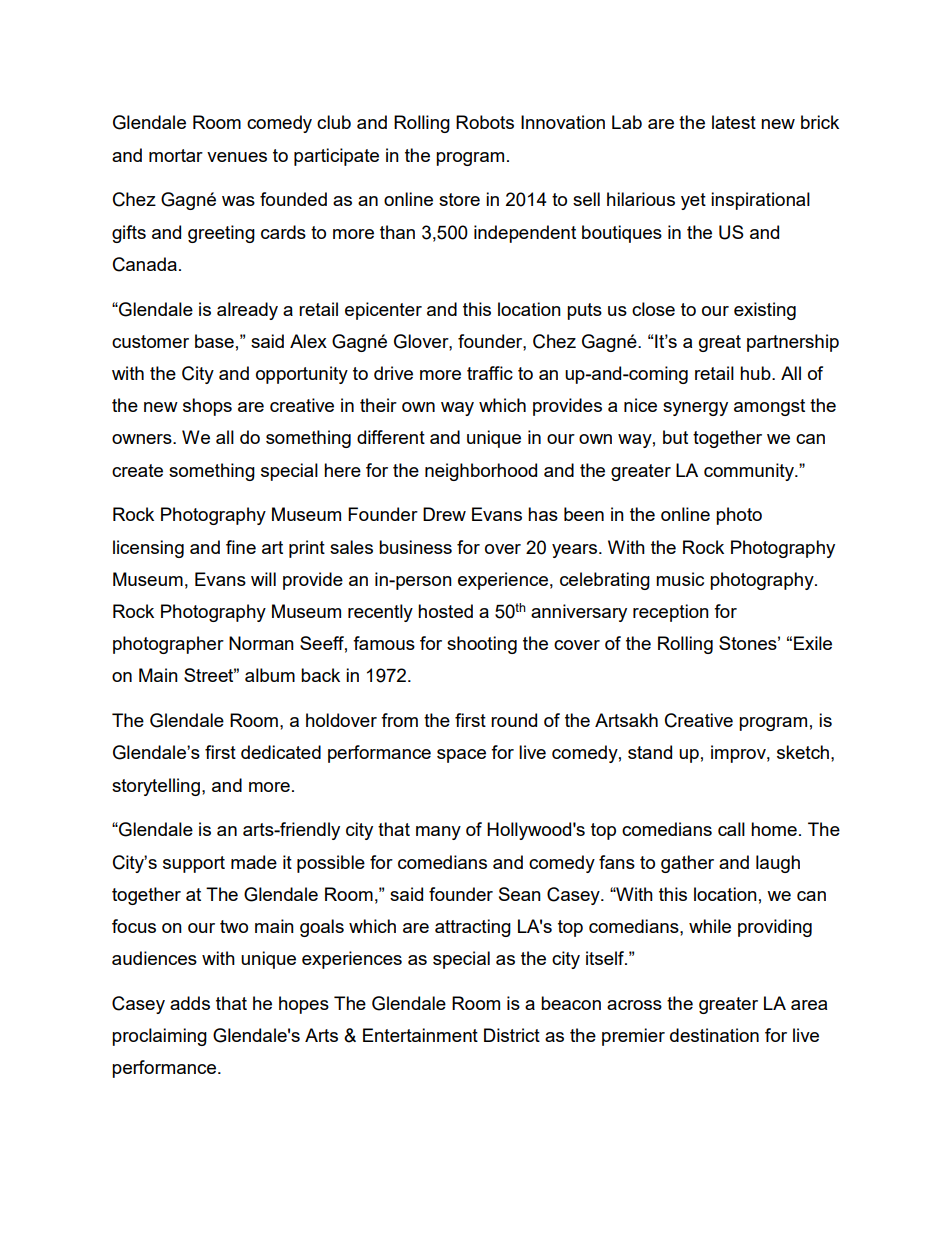 This screenshot has height=1233, width=952. Describe the element at coordinates (485, 122) in the screenshot. I see `Robots` at that location.
